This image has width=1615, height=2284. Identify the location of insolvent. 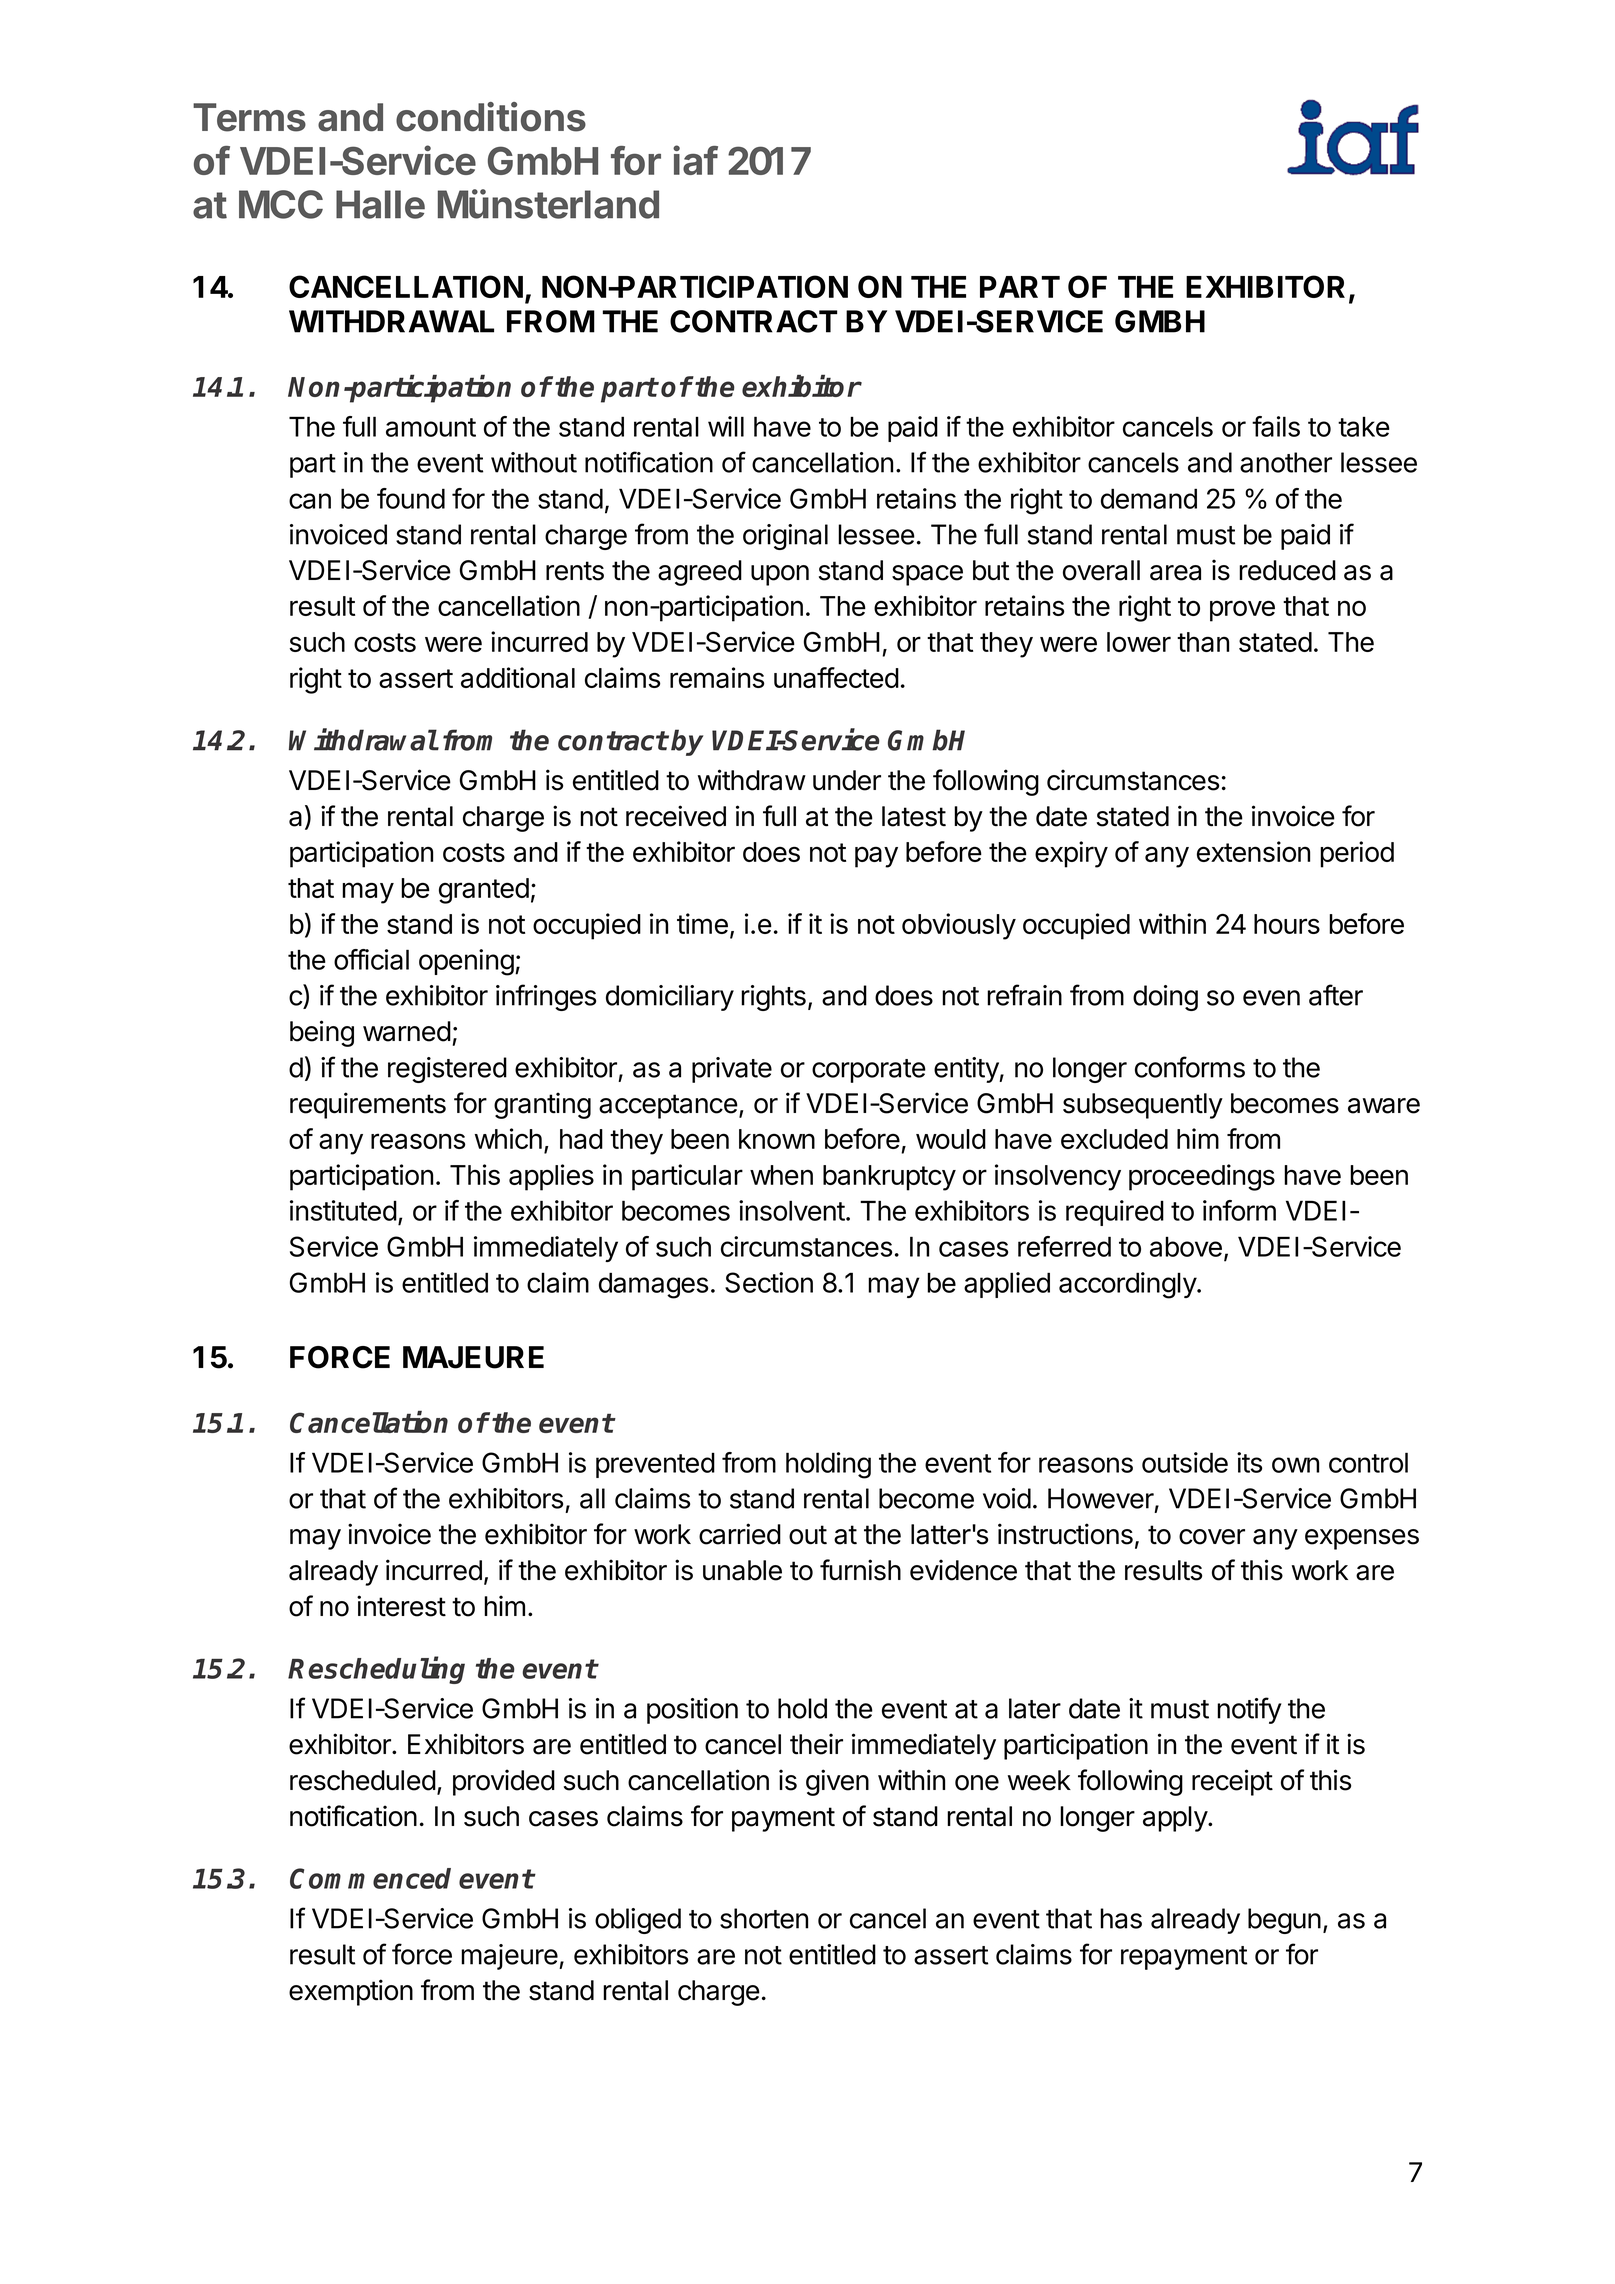
(792, 1210).
